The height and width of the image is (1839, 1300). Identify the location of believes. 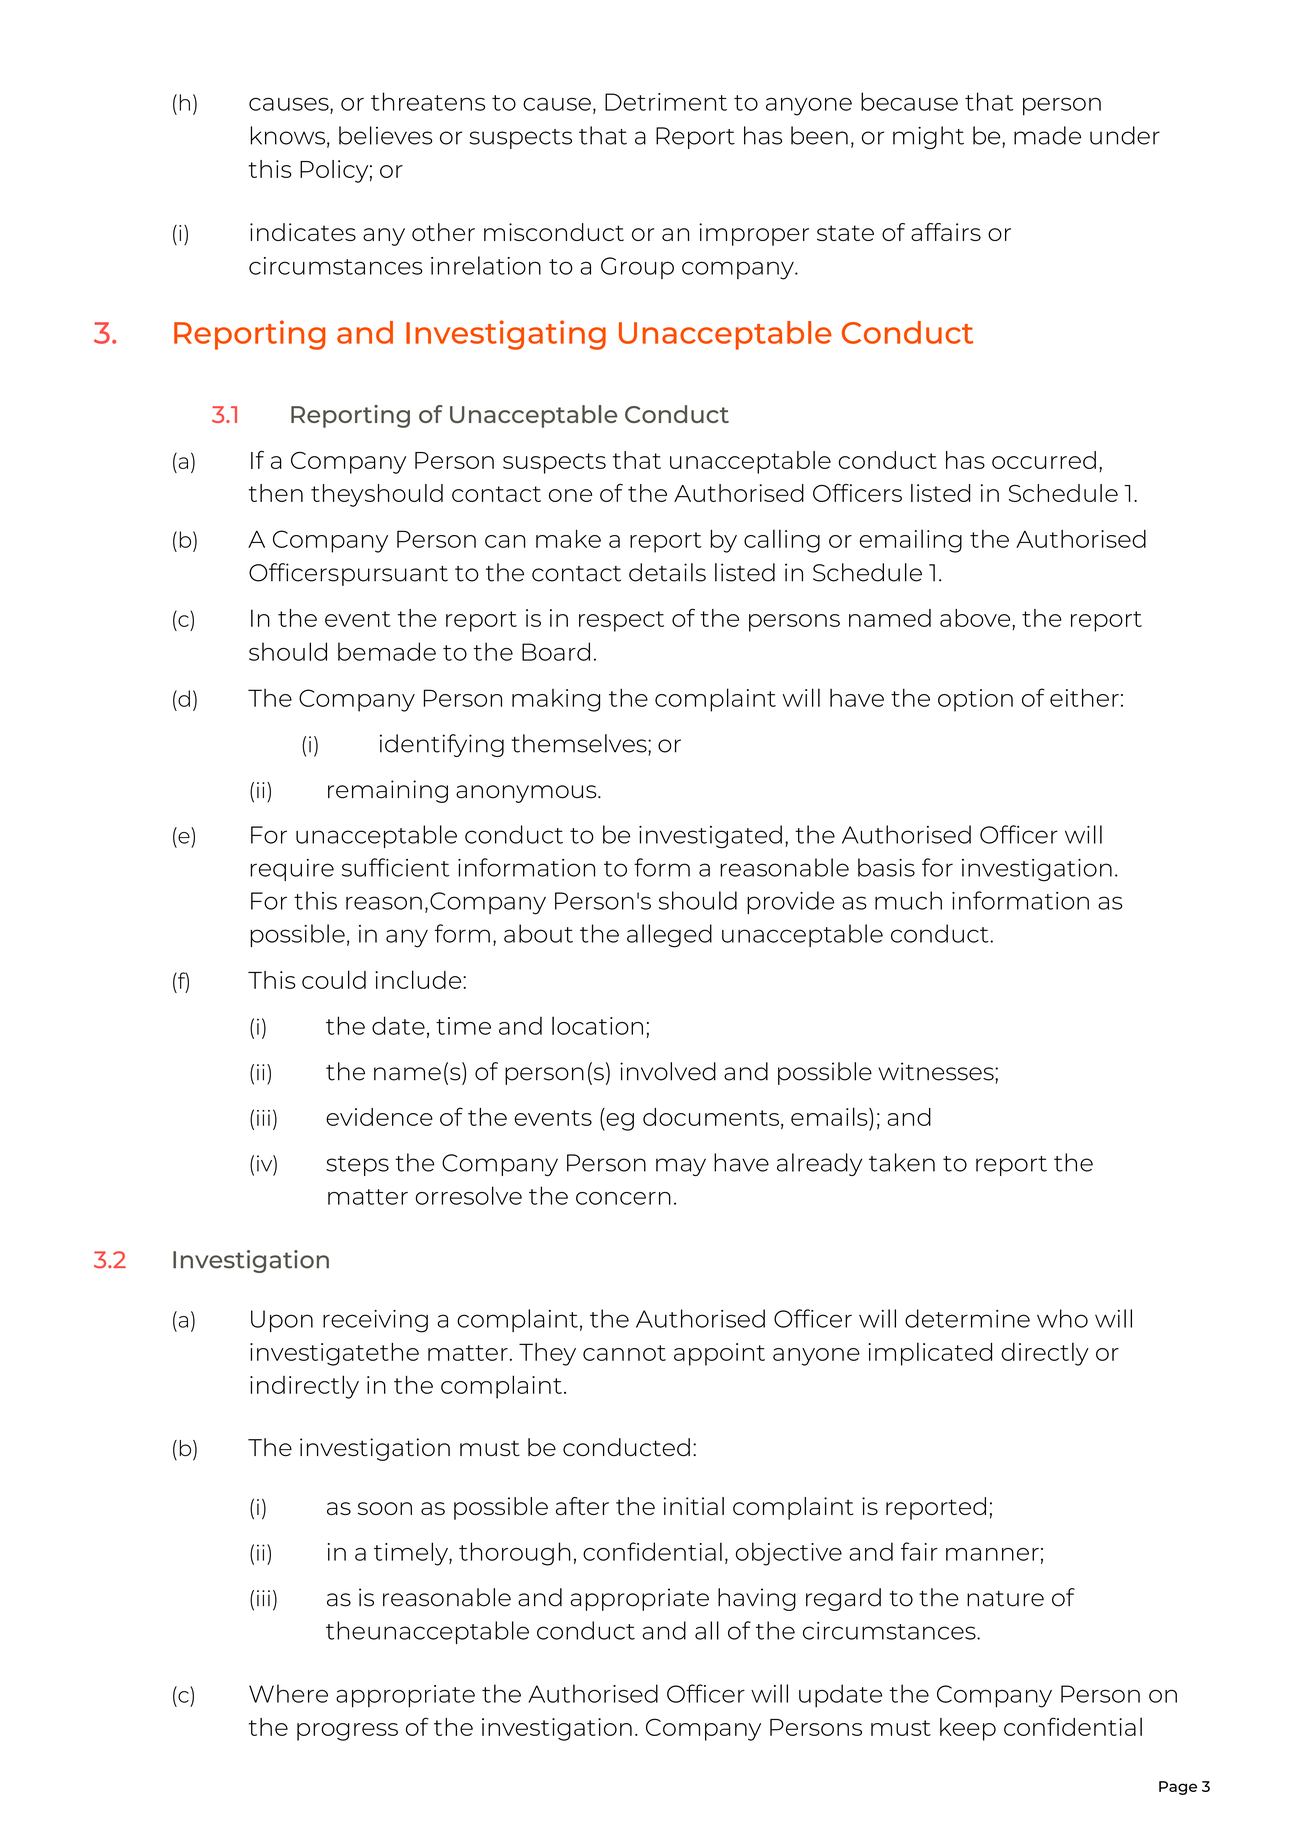
(385, 135).
